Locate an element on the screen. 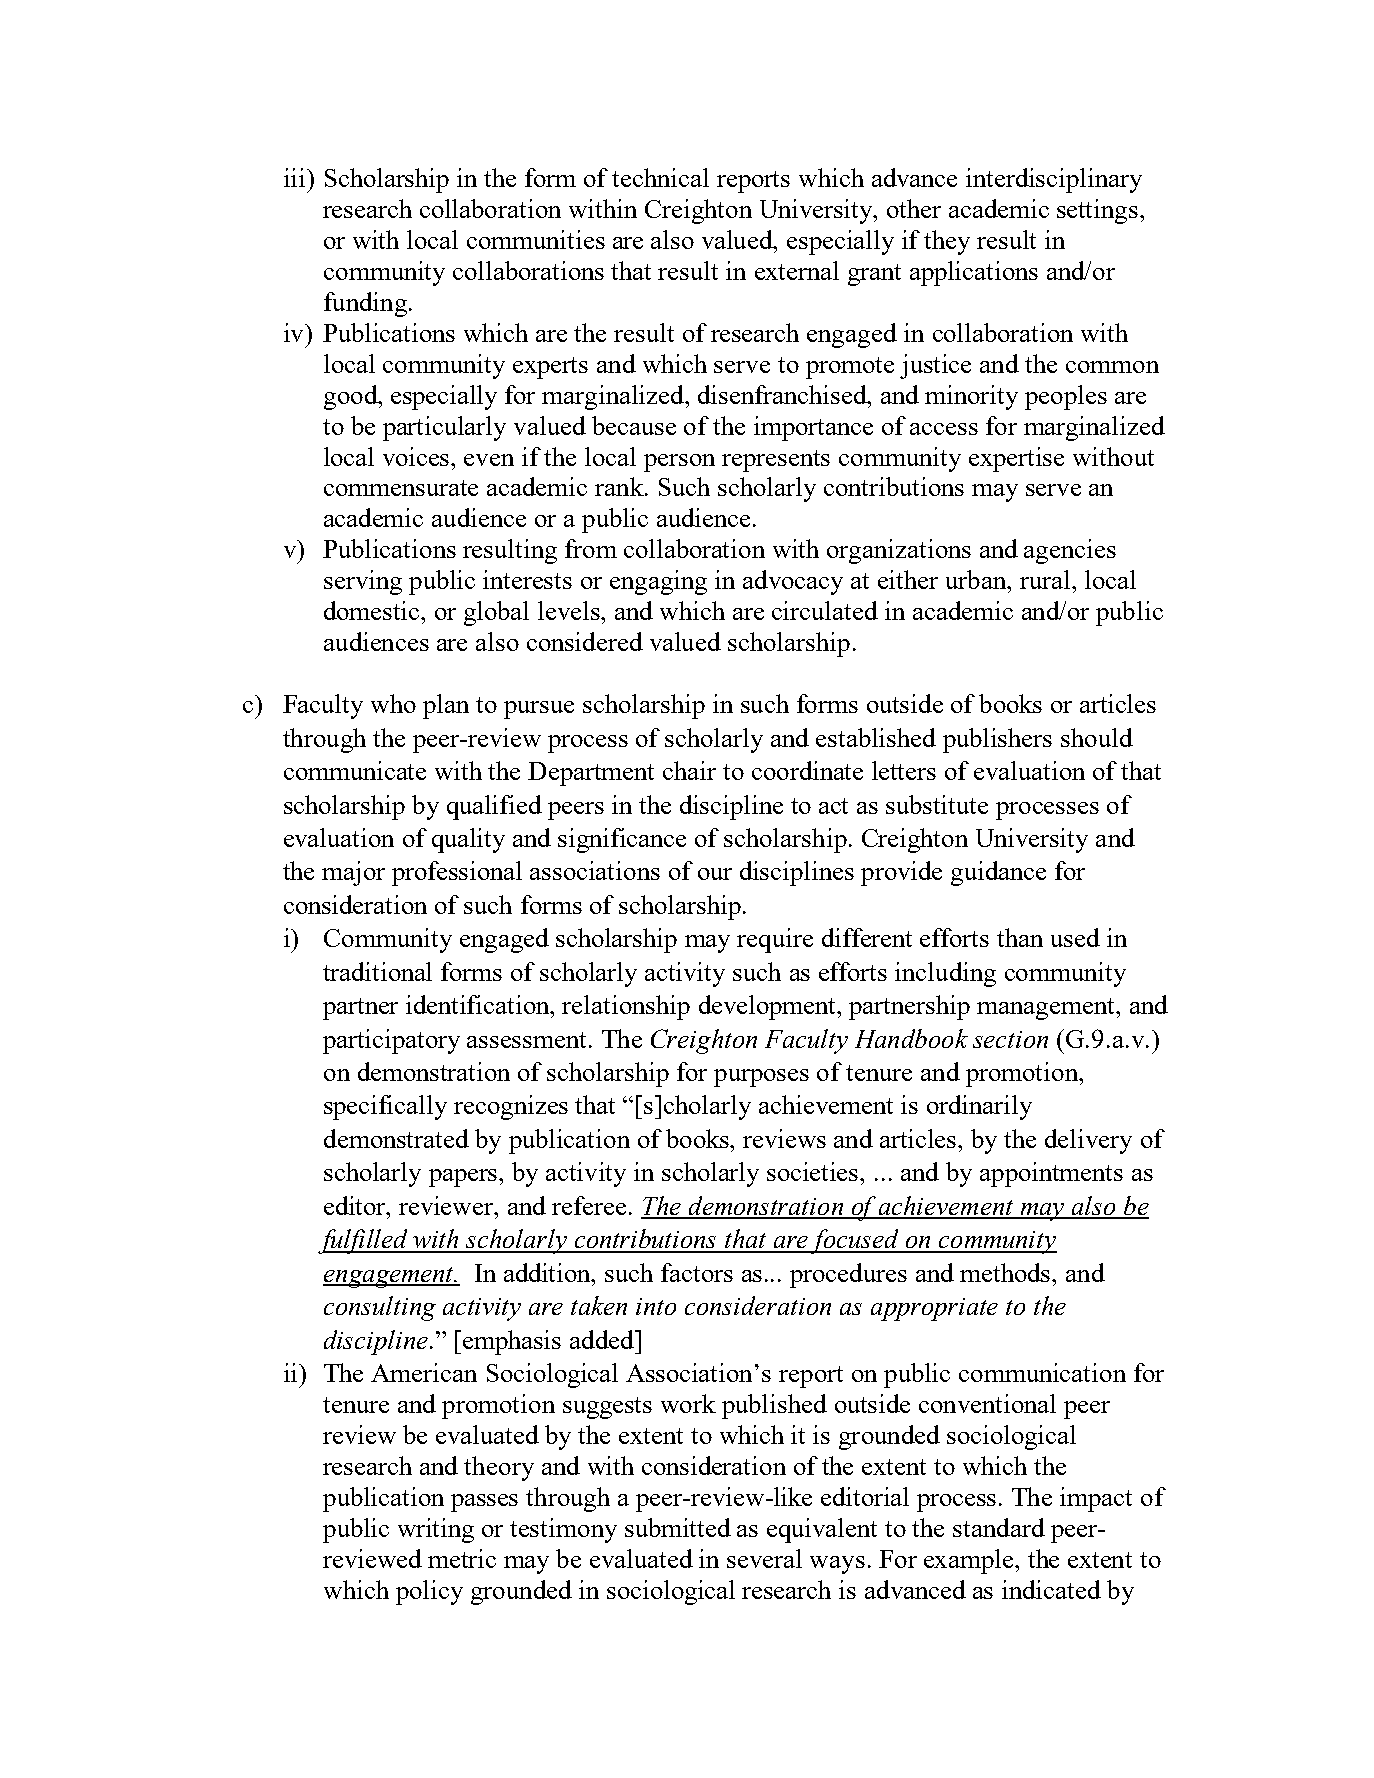 Image resolution: width=1374 pixels, height=1778 pixels. writing is located at coordinates (436, 1530).
